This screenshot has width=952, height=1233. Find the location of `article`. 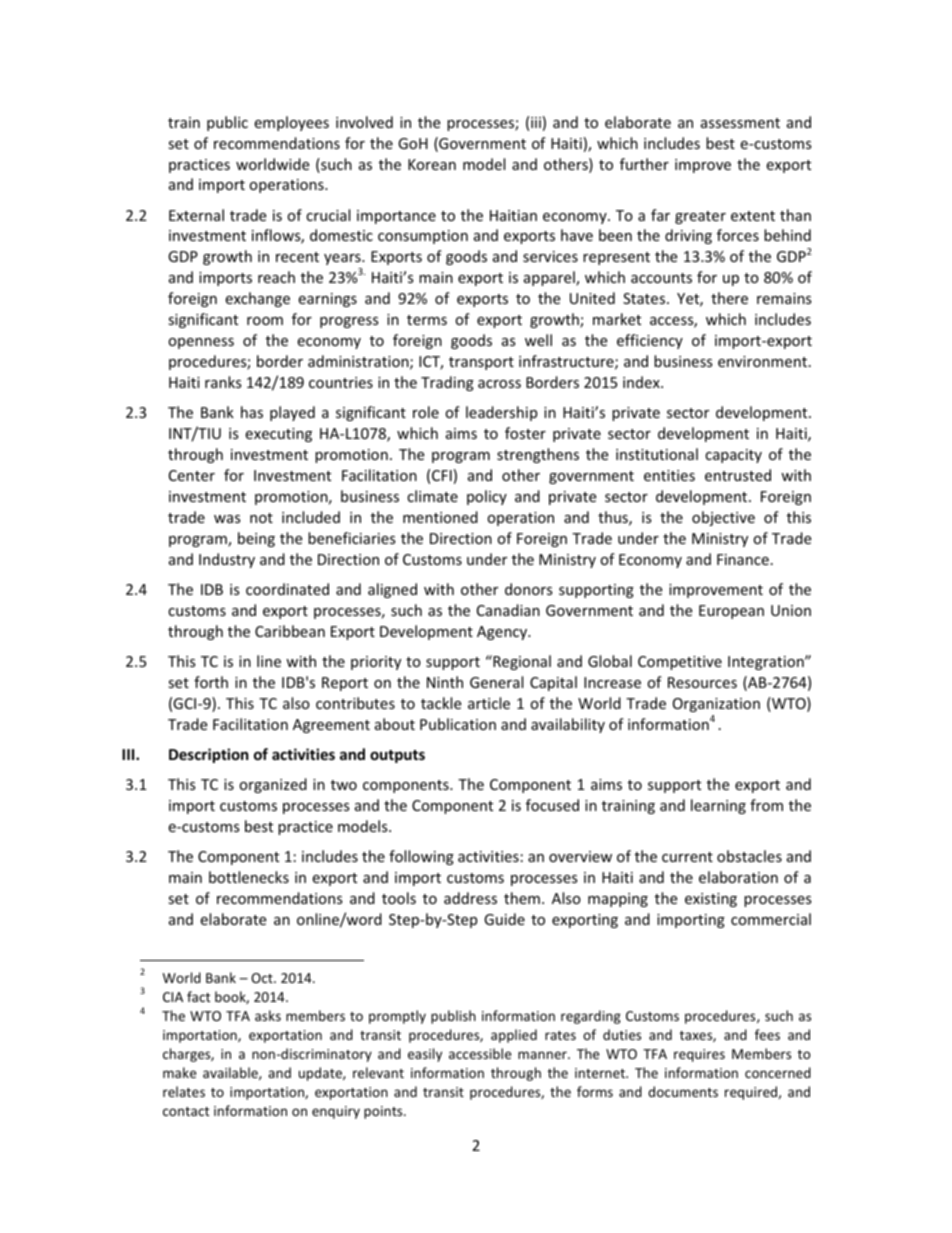

article is located at coordinates (489, 703).
